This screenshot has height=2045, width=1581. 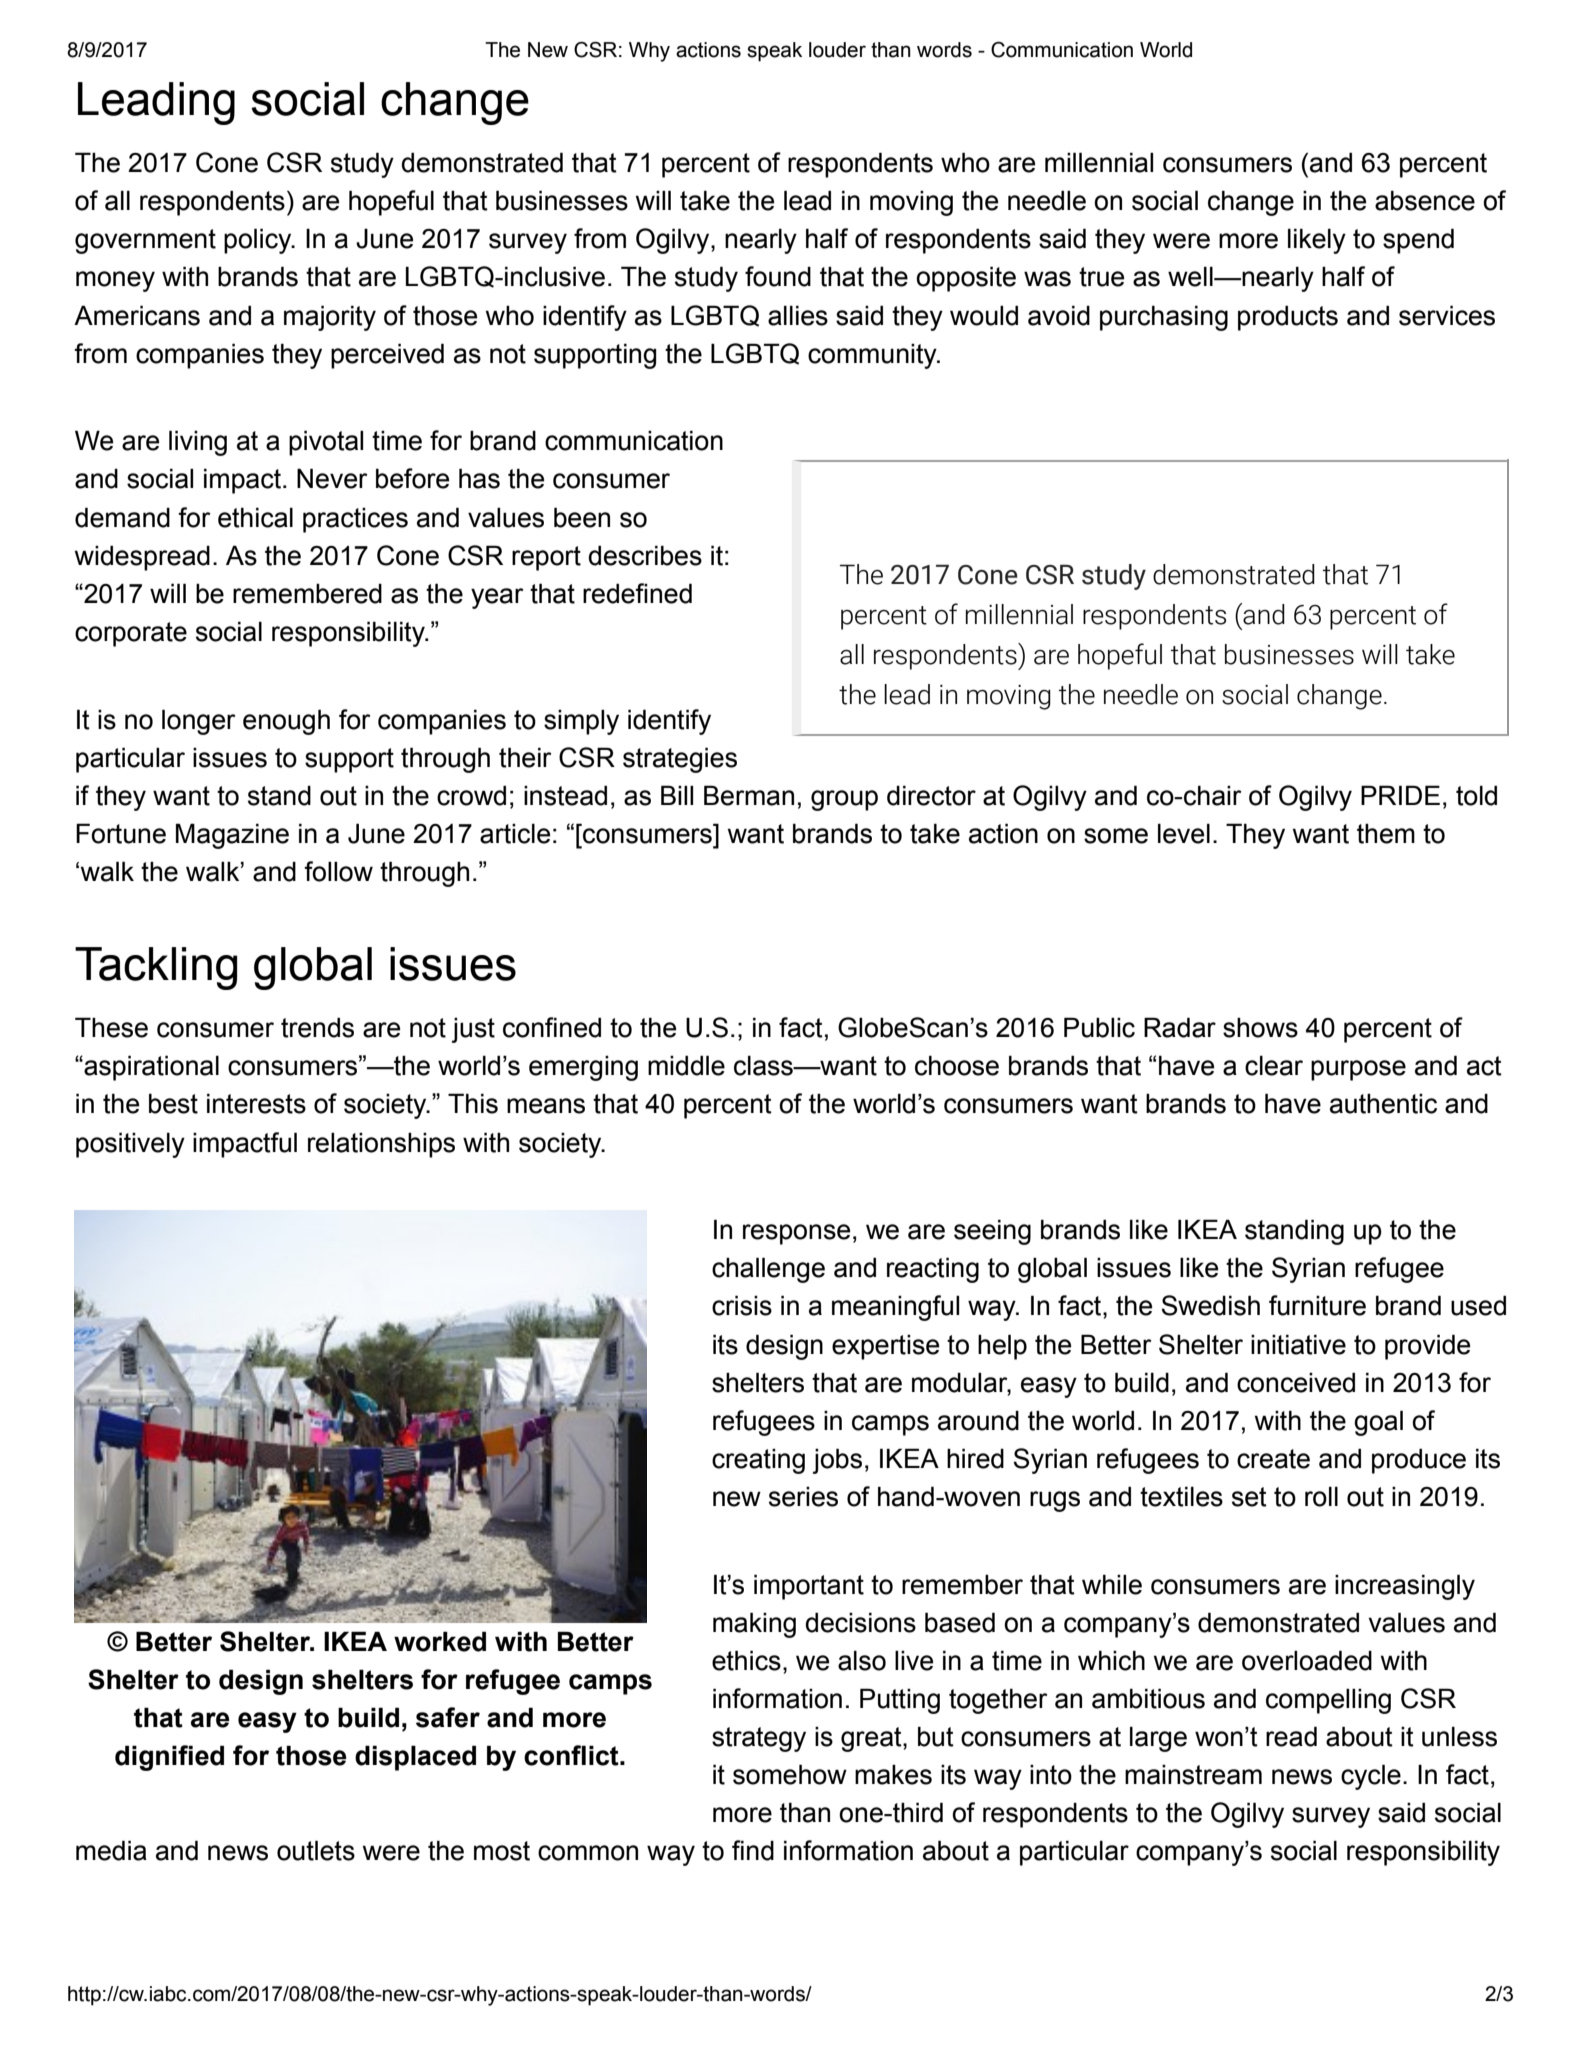 I want to click on series, so click(x=803, y=1497).
